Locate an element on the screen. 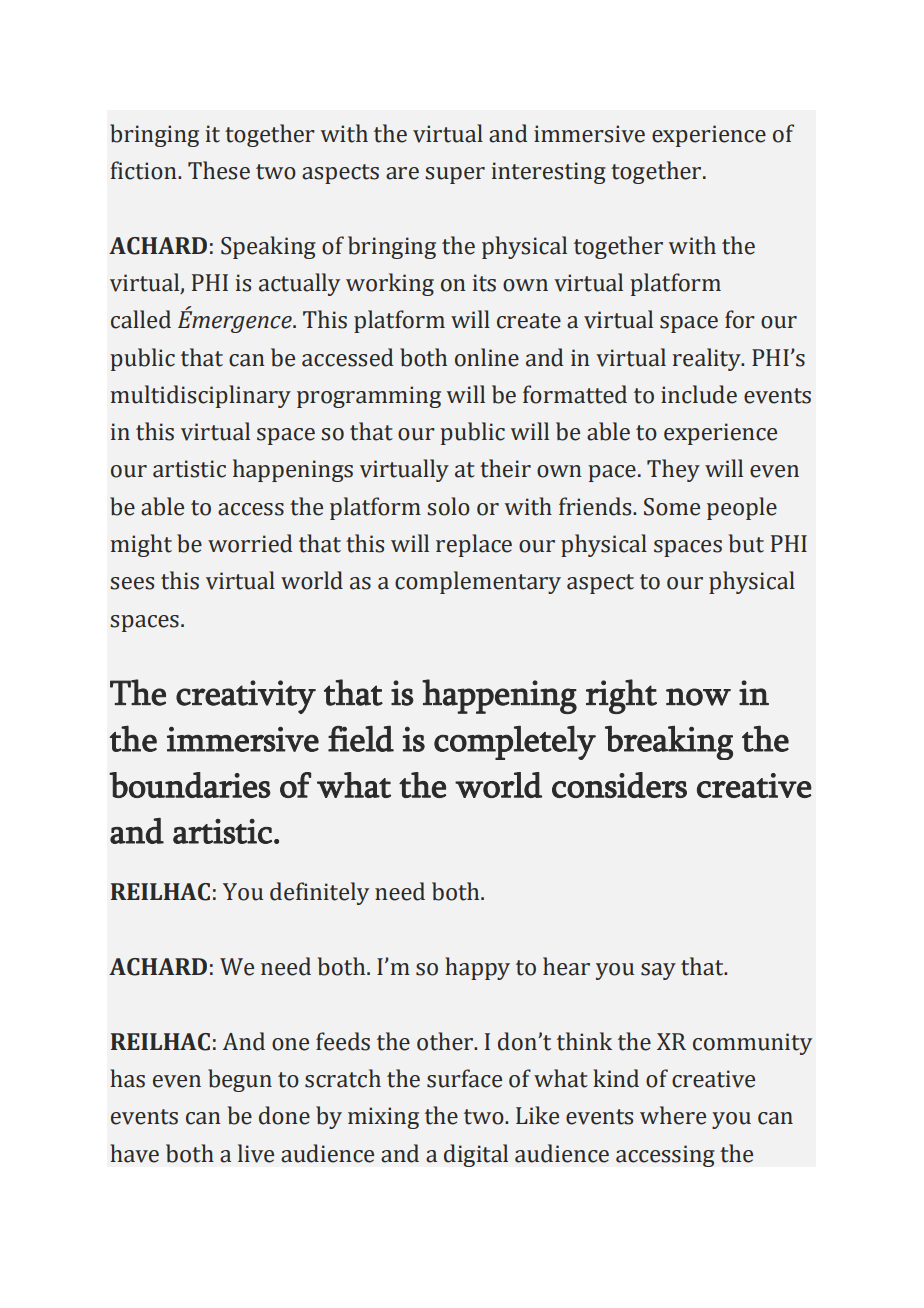 The height and width of the screenshot is (1308, 924). where is located at coordinates (673, 1115).
